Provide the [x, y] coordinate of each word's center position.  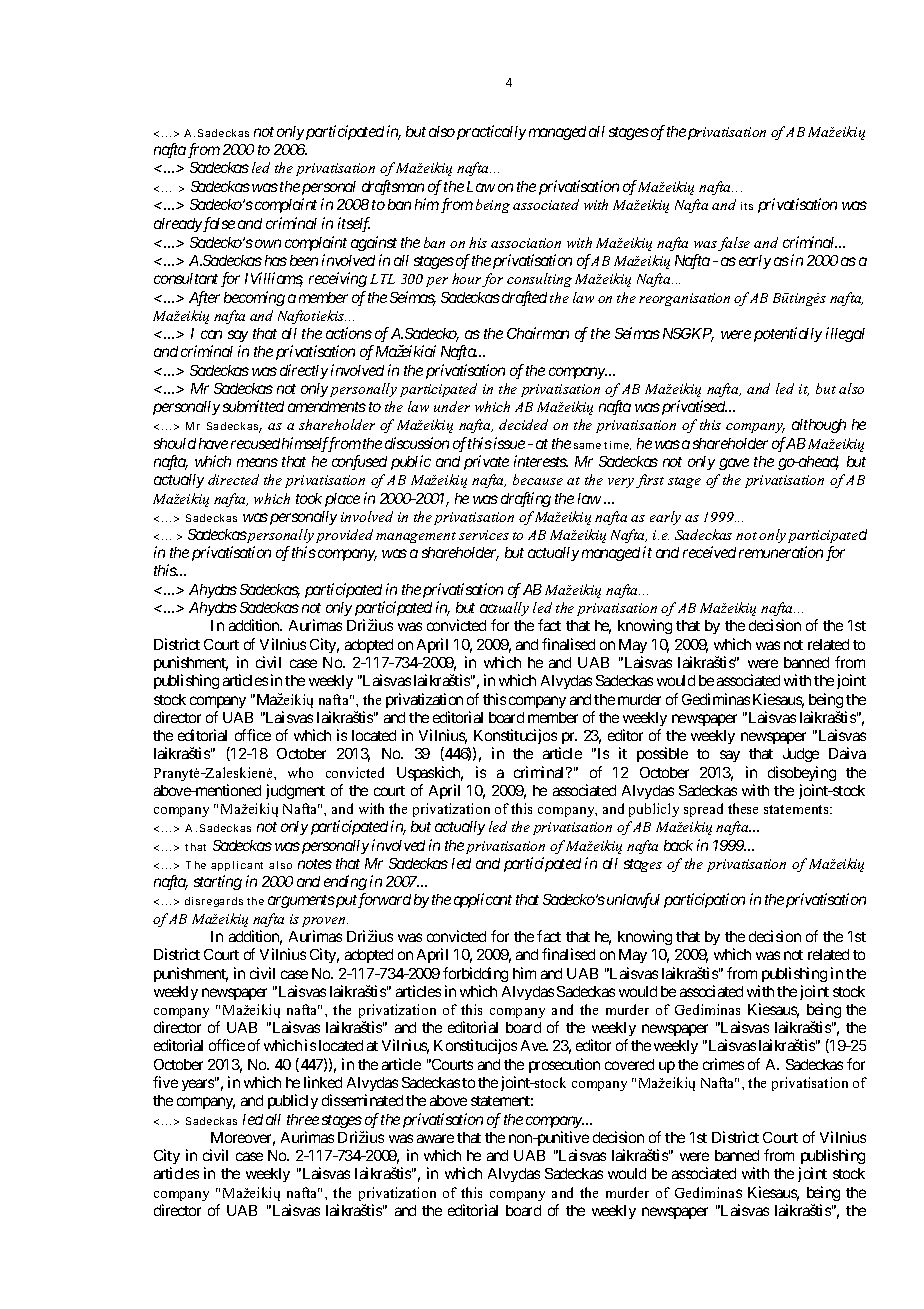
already [178, 225]
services [484, 535]
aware [435, 1138]
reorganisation [684, 299]
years [199, 1085]
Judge [801, 755]
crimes [723, 1064]
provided [344, 536]
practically [491, 132]
